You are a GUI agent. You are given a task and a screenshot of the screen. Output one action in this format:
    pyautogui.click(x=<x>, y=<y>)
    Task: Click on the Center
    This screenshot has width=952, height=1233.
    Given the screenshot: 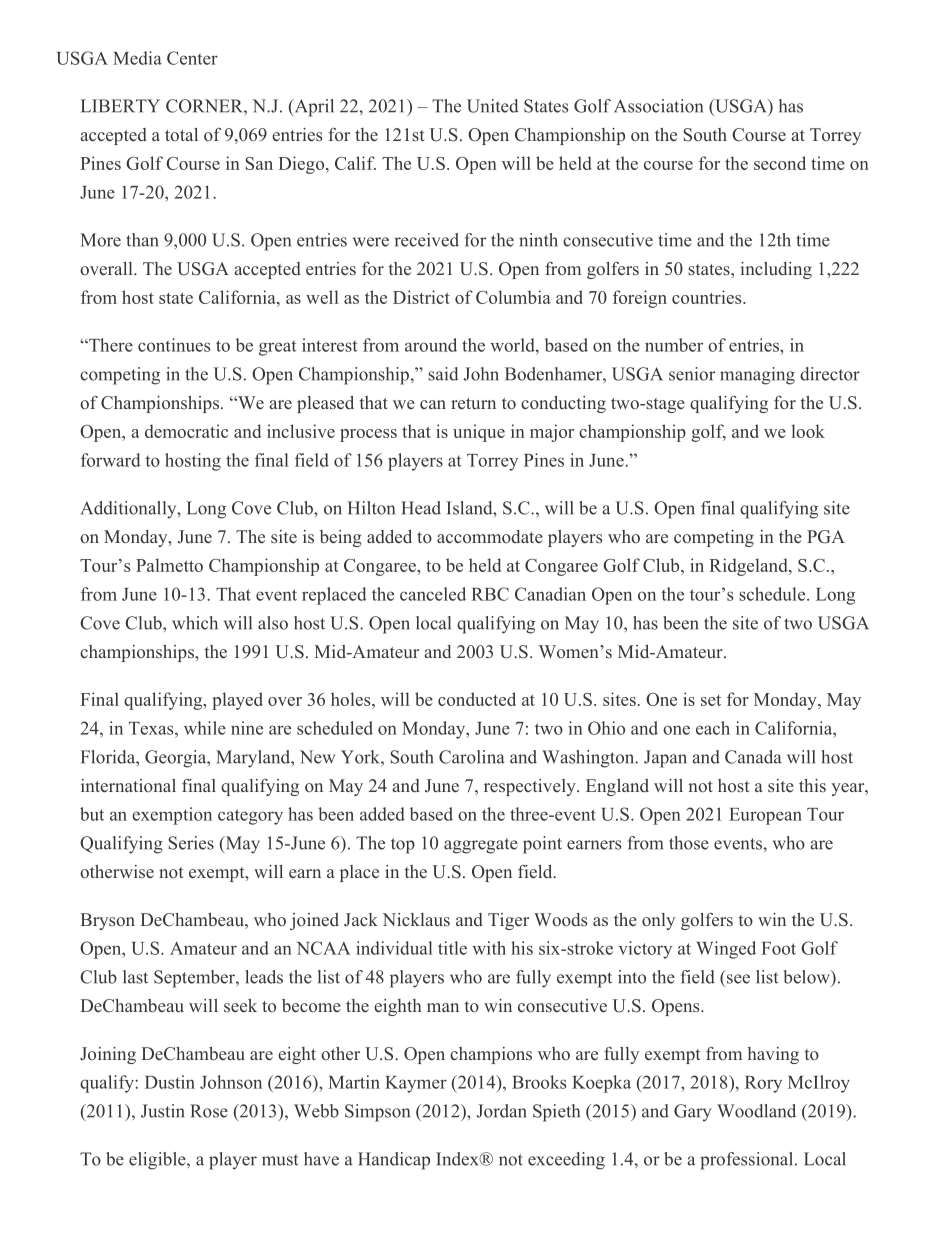 What is the action you would take?
    pyautogui.click(x=192, y=58)
